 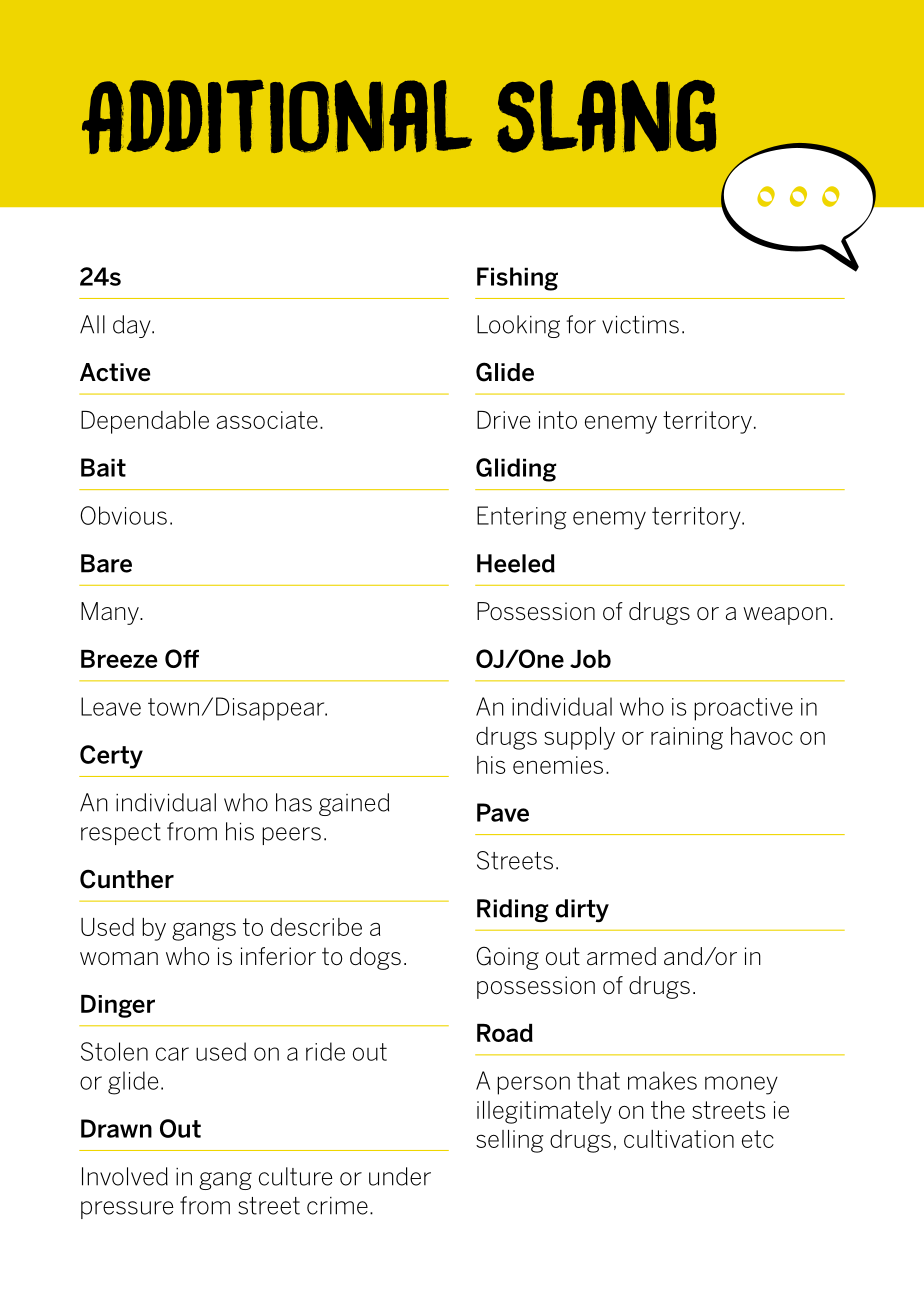 I want to click on Heeled, so click(x=516, y=563).
